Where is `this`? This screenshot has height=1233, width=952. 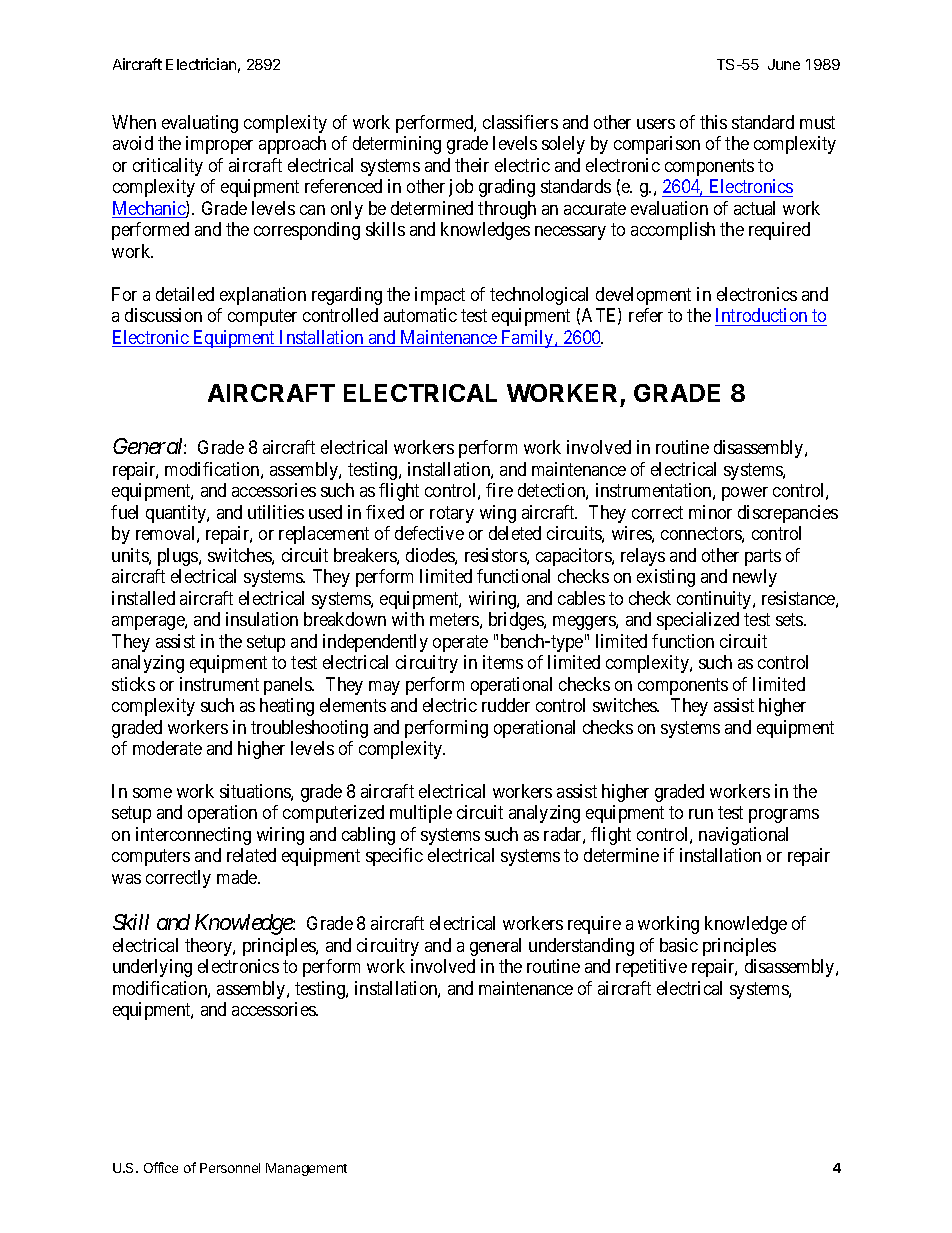 this is located at coordinates (713, 122).
